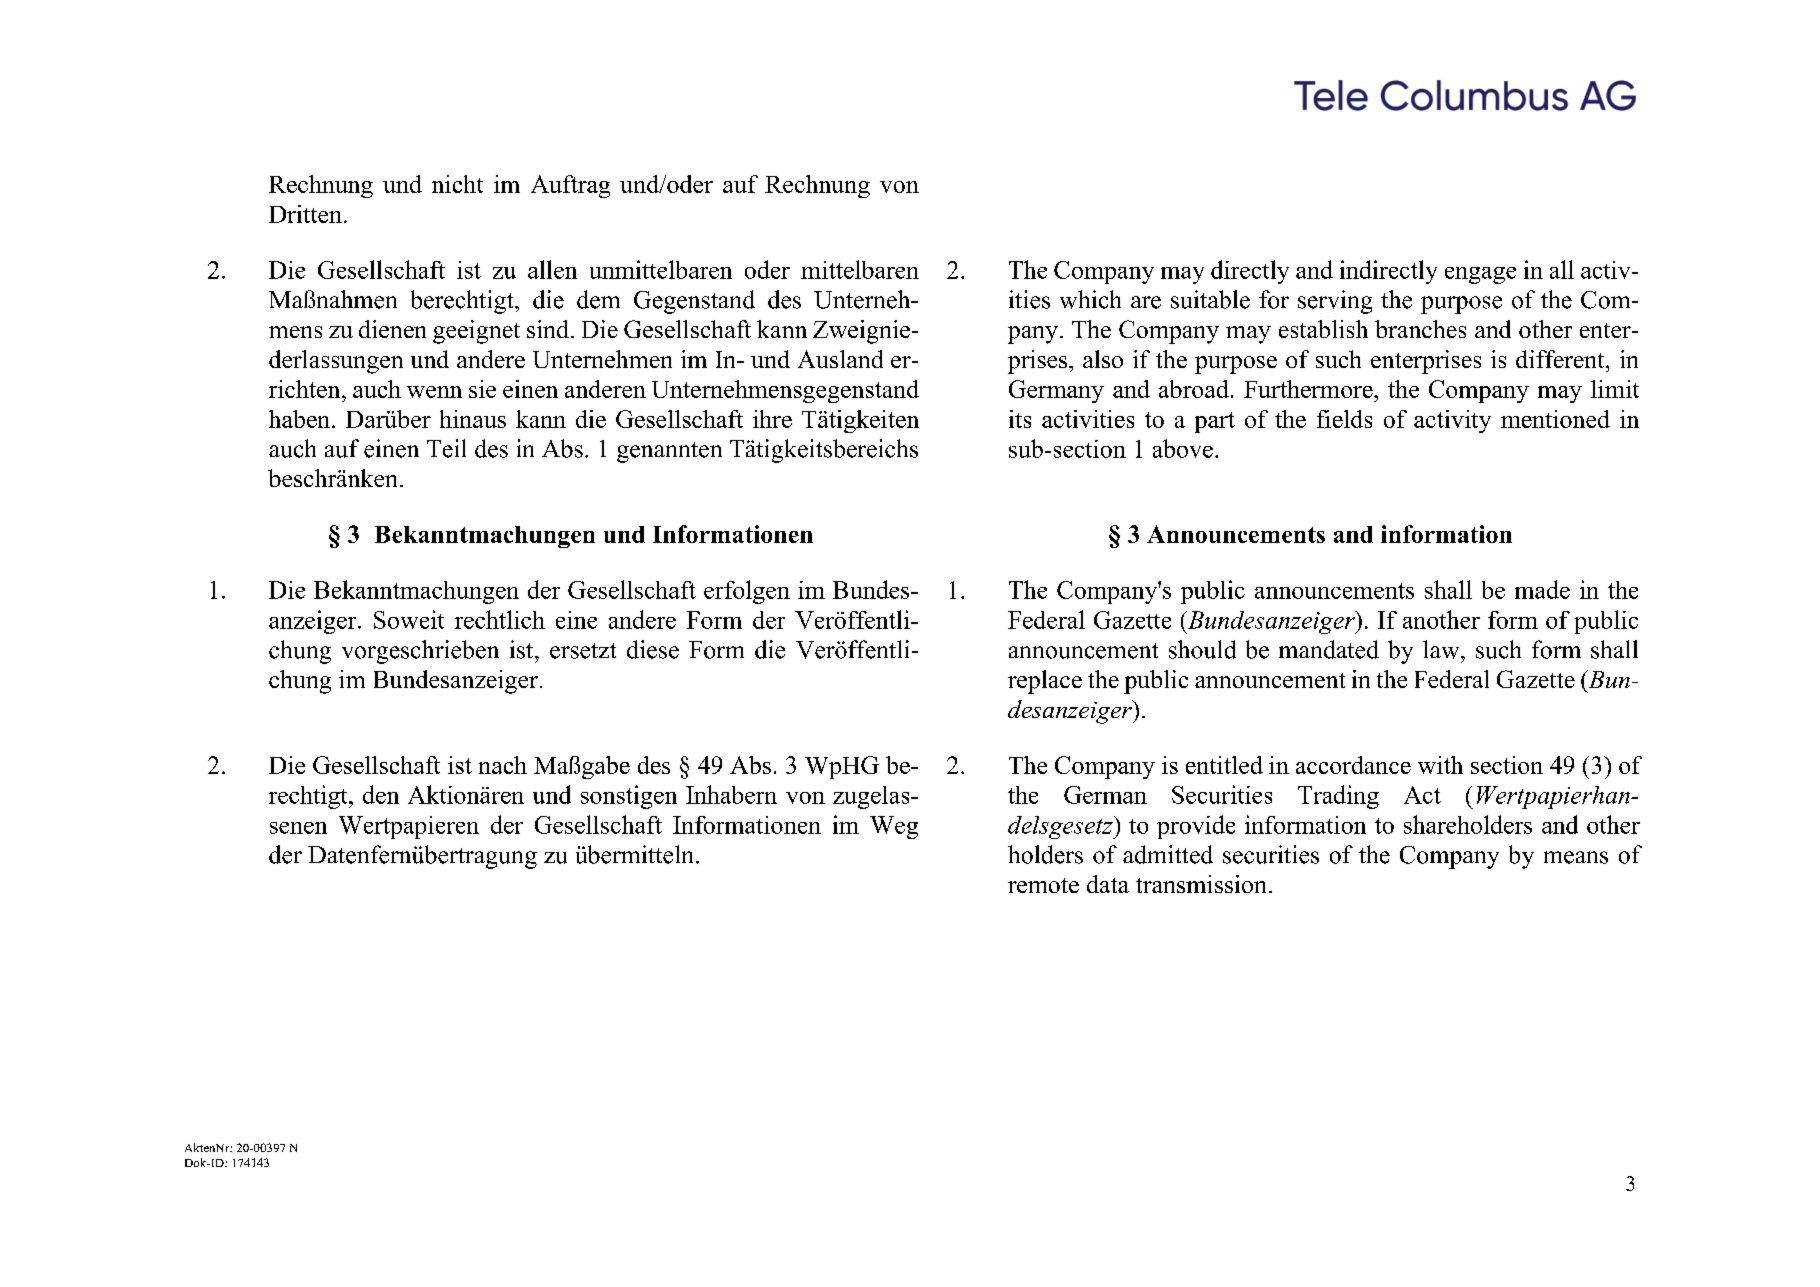  I want to click on suitable, so click(1210, 299).
